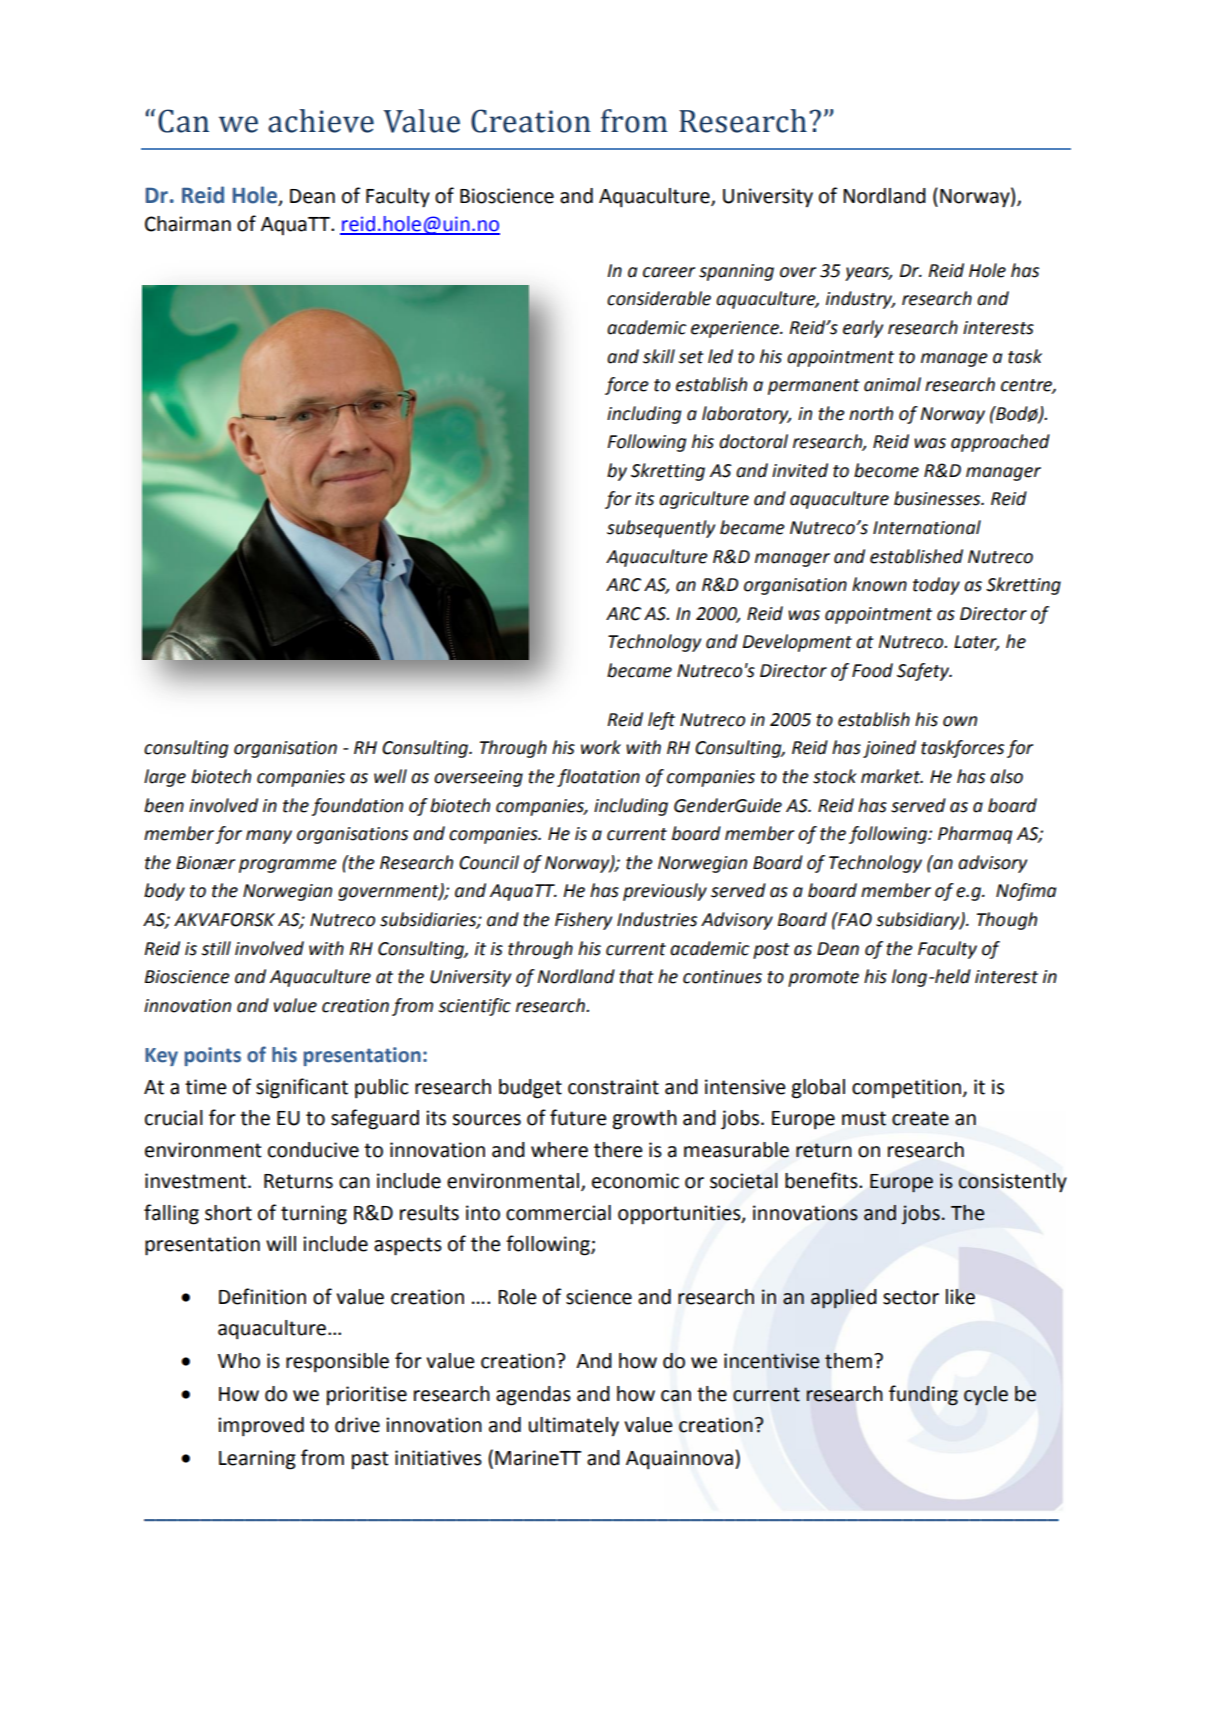  What do you see at coordinates (823, 979) in the page?
I see `promote` at bounding box center [823, 979].
